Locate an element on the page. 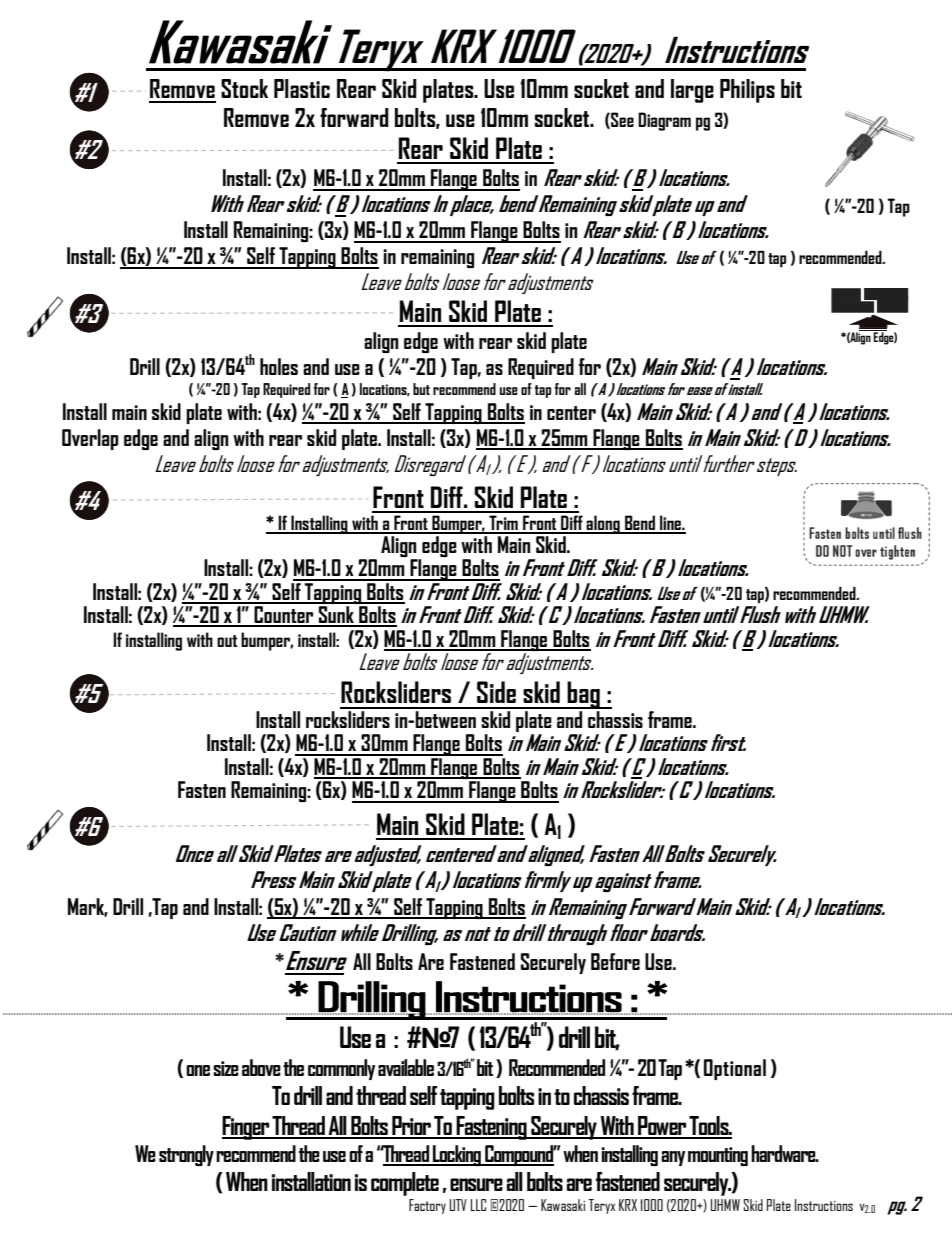 The height and width of the image is (1233, 952). Stock is located at coordinates (244, 88).
